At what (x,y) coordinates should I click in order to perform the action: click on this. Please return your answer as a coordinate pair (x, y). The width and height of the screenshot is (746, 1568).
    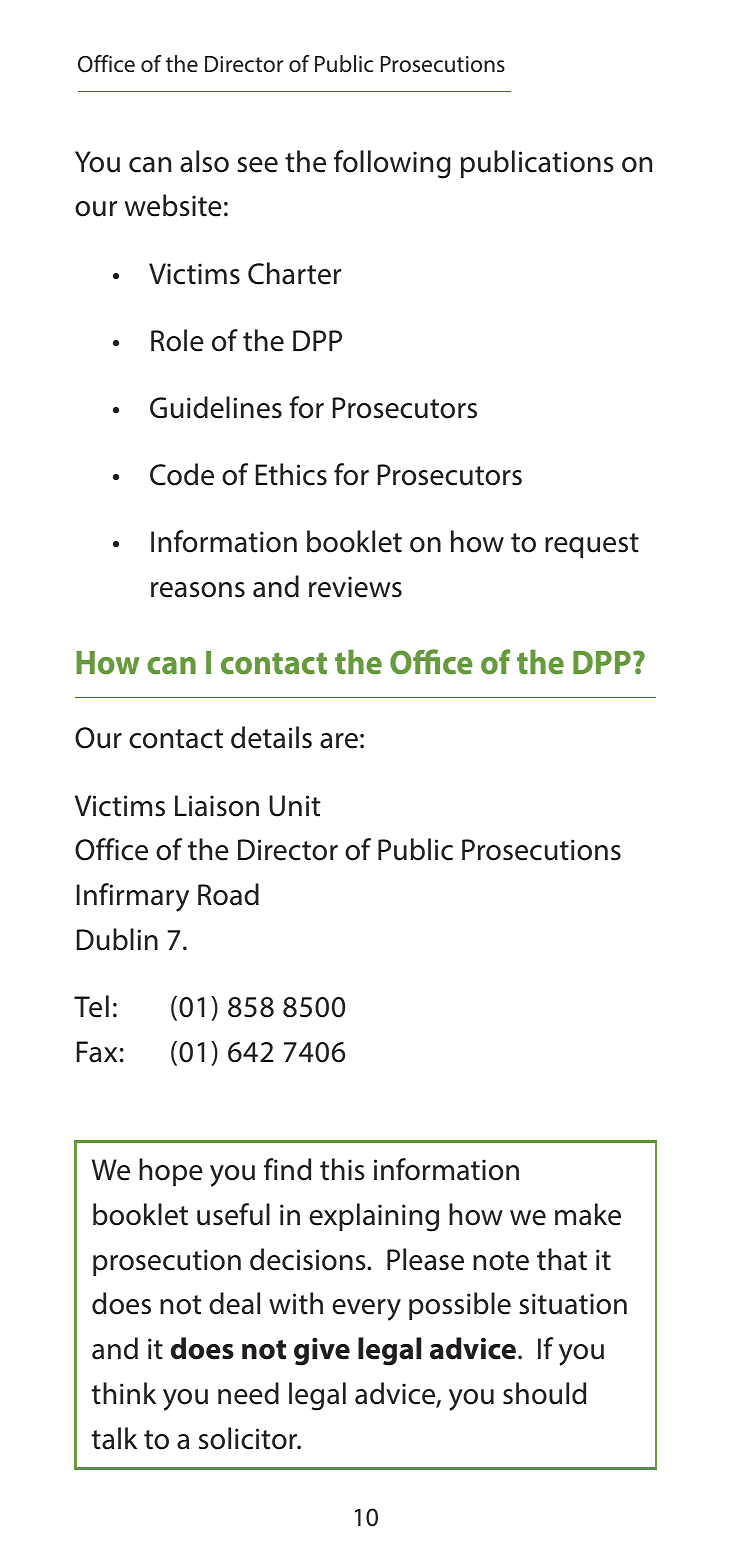
    Looking at the image, I should click on (342, 1169).
